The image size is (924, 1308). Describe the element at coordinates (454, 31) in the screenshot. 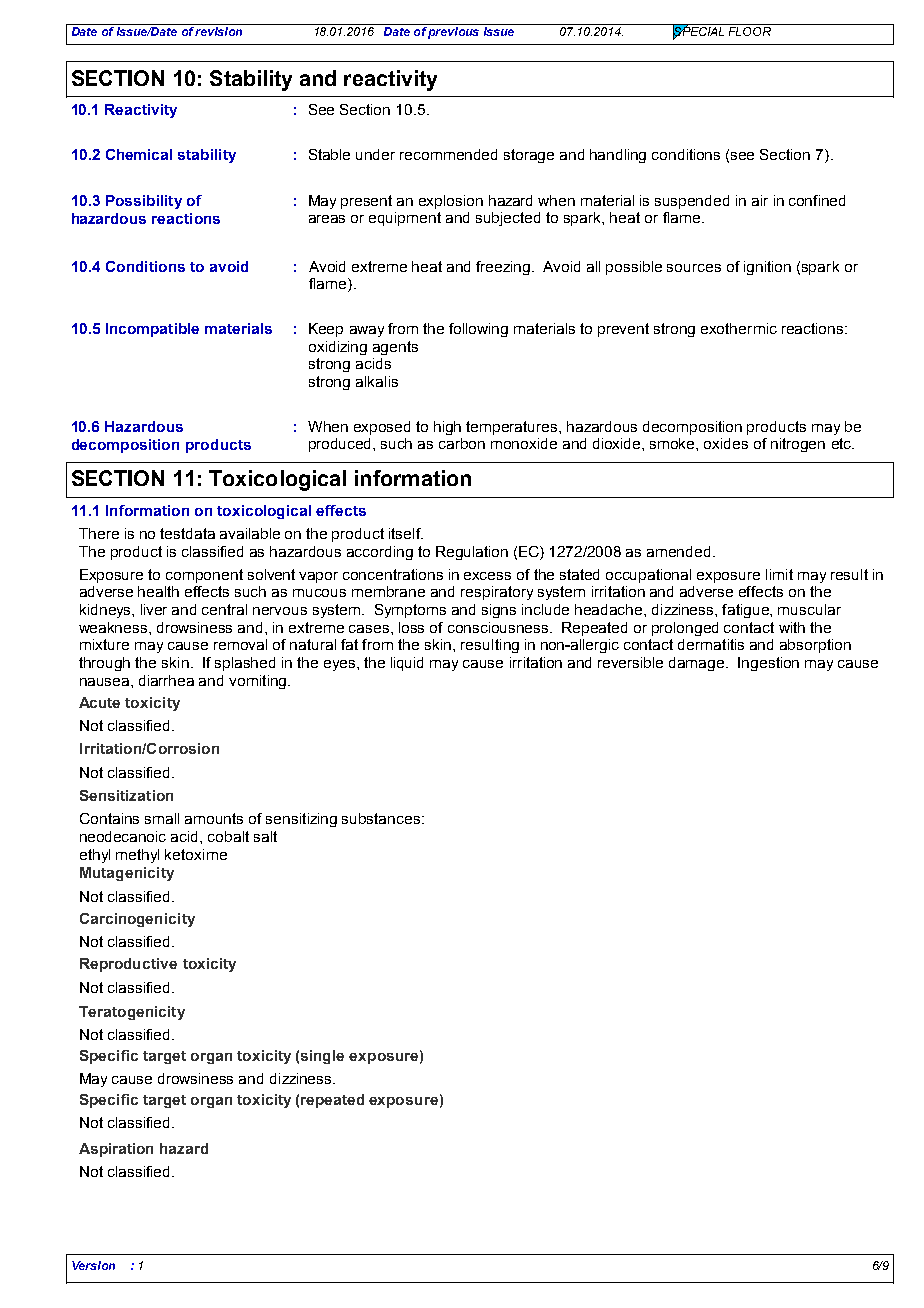

I see `previous` at that location.
